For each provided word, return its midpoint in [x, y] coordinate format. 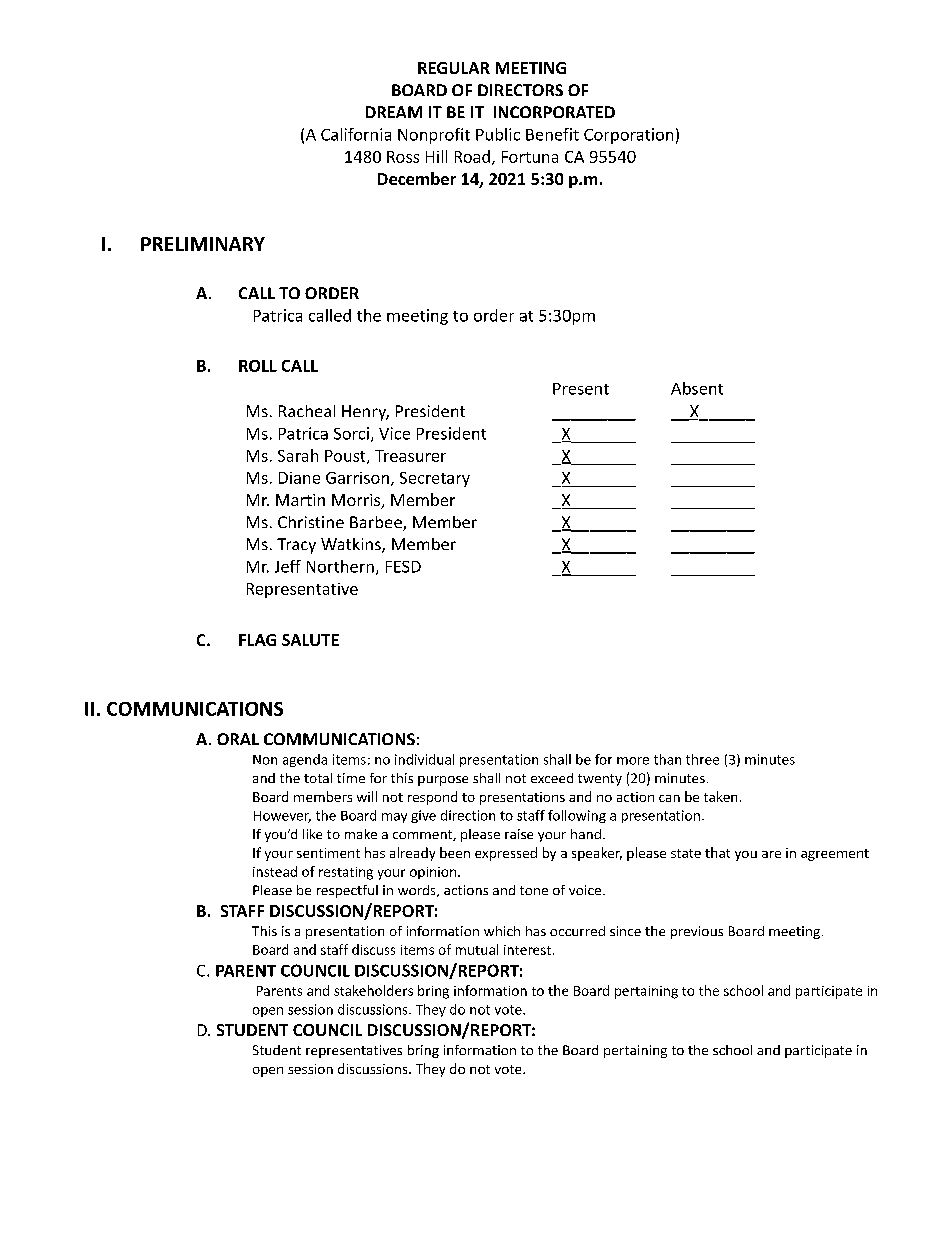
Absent [697, 388]
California [356, 134]
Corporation [628, 136]
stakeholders [373, 990]
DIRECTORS [520, 90]
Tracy [296, 546]
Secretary [435, 479]
